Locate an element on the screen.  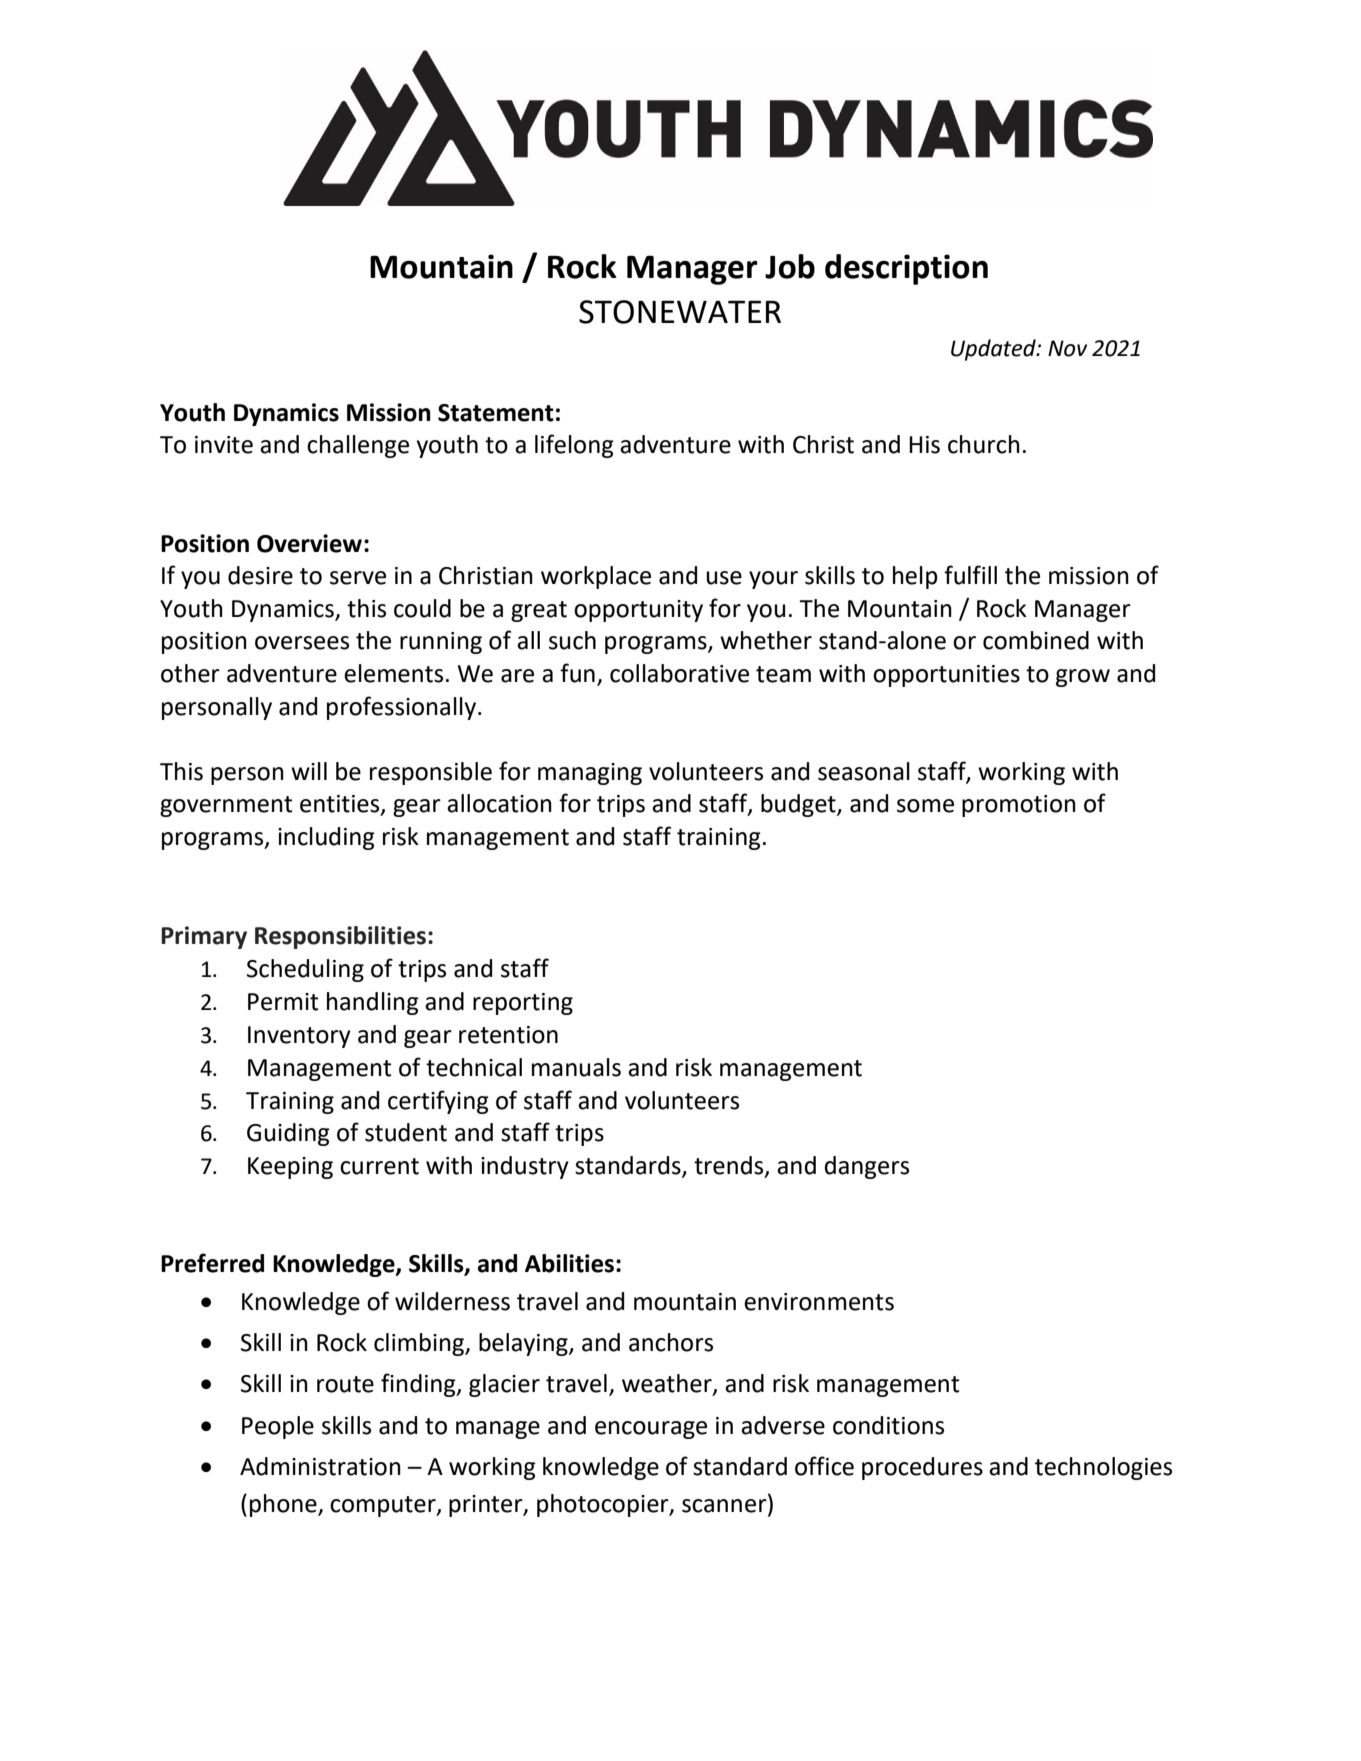
Updated is located at coordinates (994, 350).
